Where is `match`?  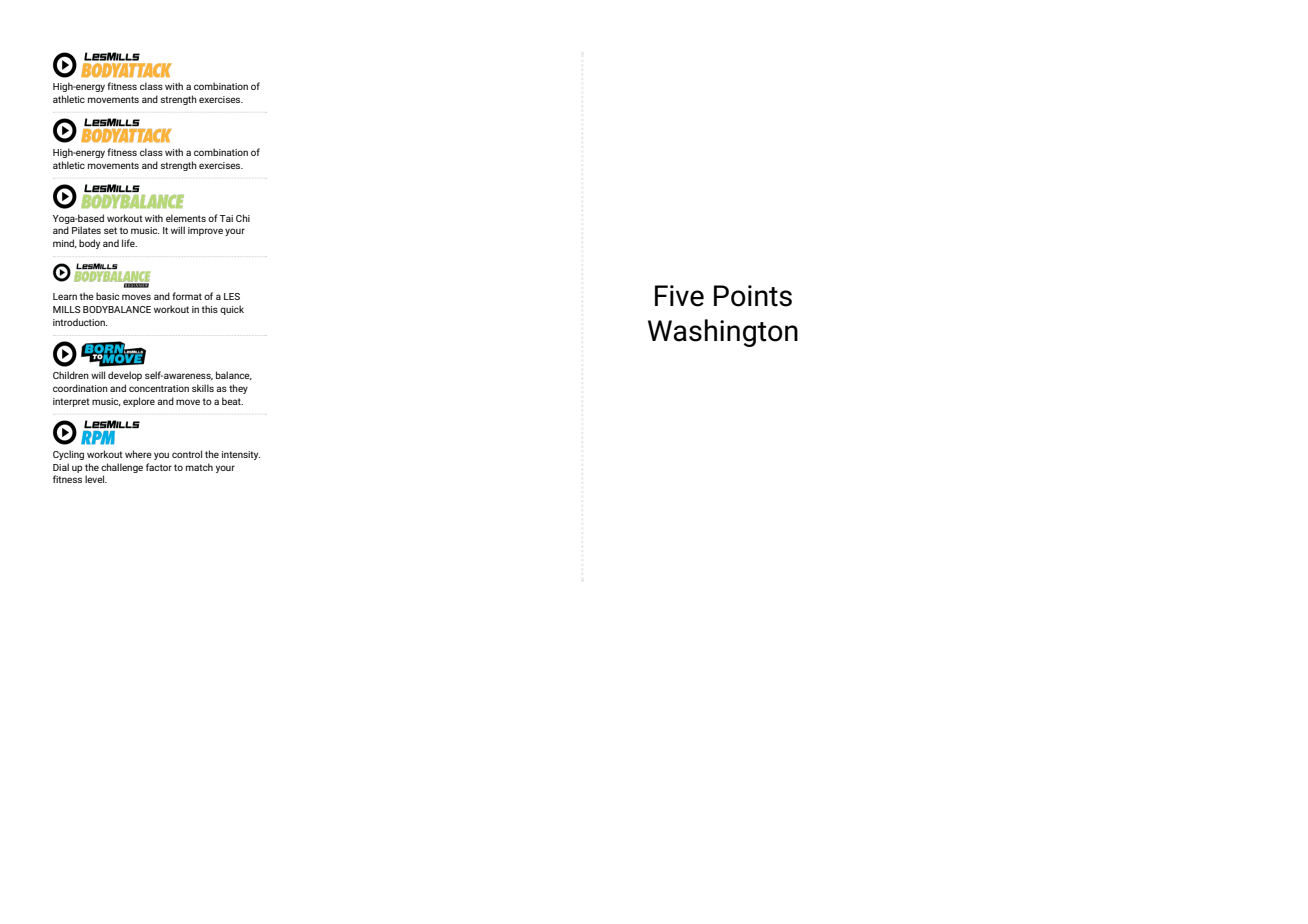
match is located at coordinates (199, 467).
